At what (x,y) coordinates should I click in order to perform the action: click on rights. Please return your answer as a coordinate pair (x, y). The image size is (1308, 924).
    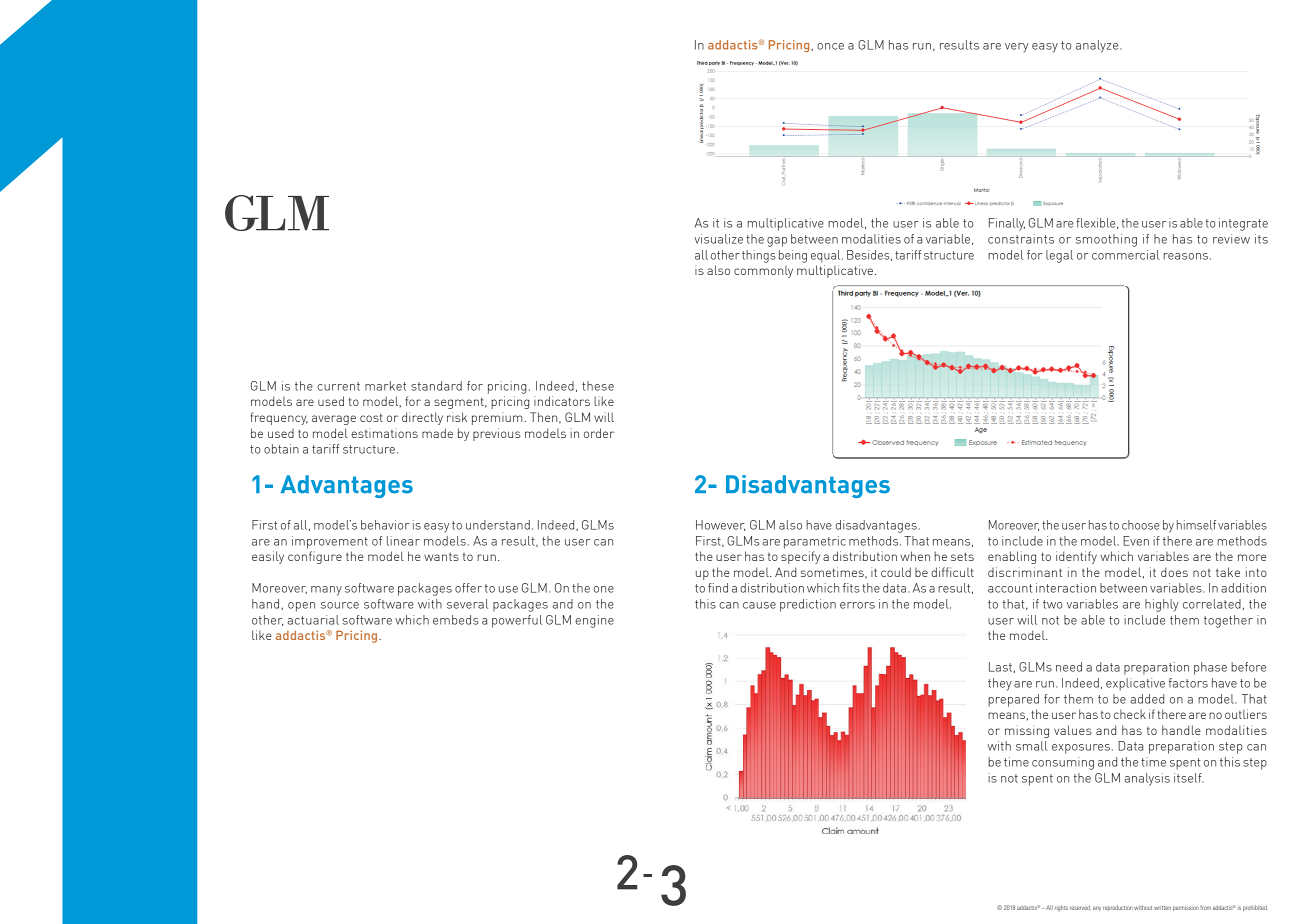
    Looking at the image, I should click on (1061, 908).
